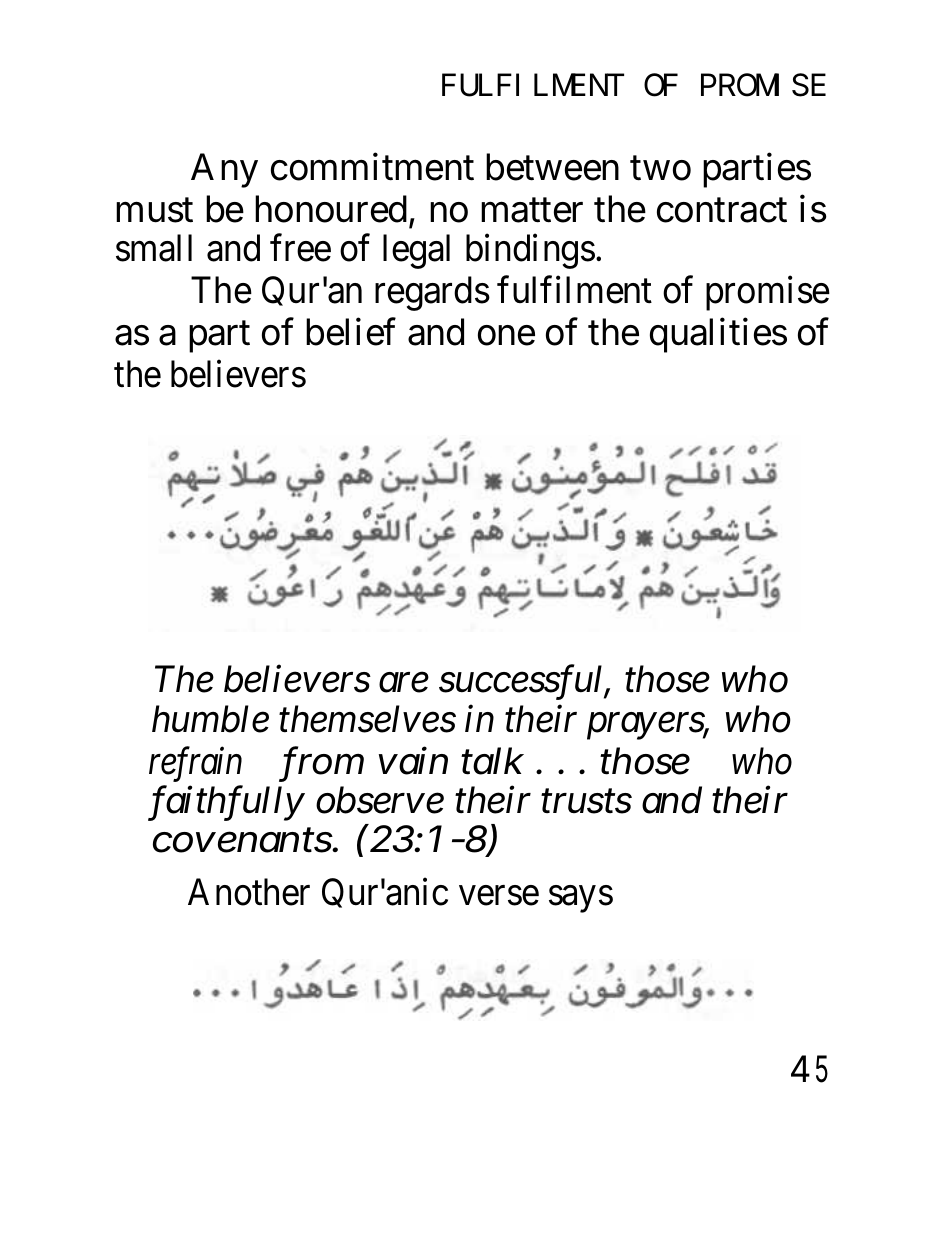 The image size is (952, 1247). Describe the element at coordinates (224, 170) in the screenshot. I see `Any` at that location.
